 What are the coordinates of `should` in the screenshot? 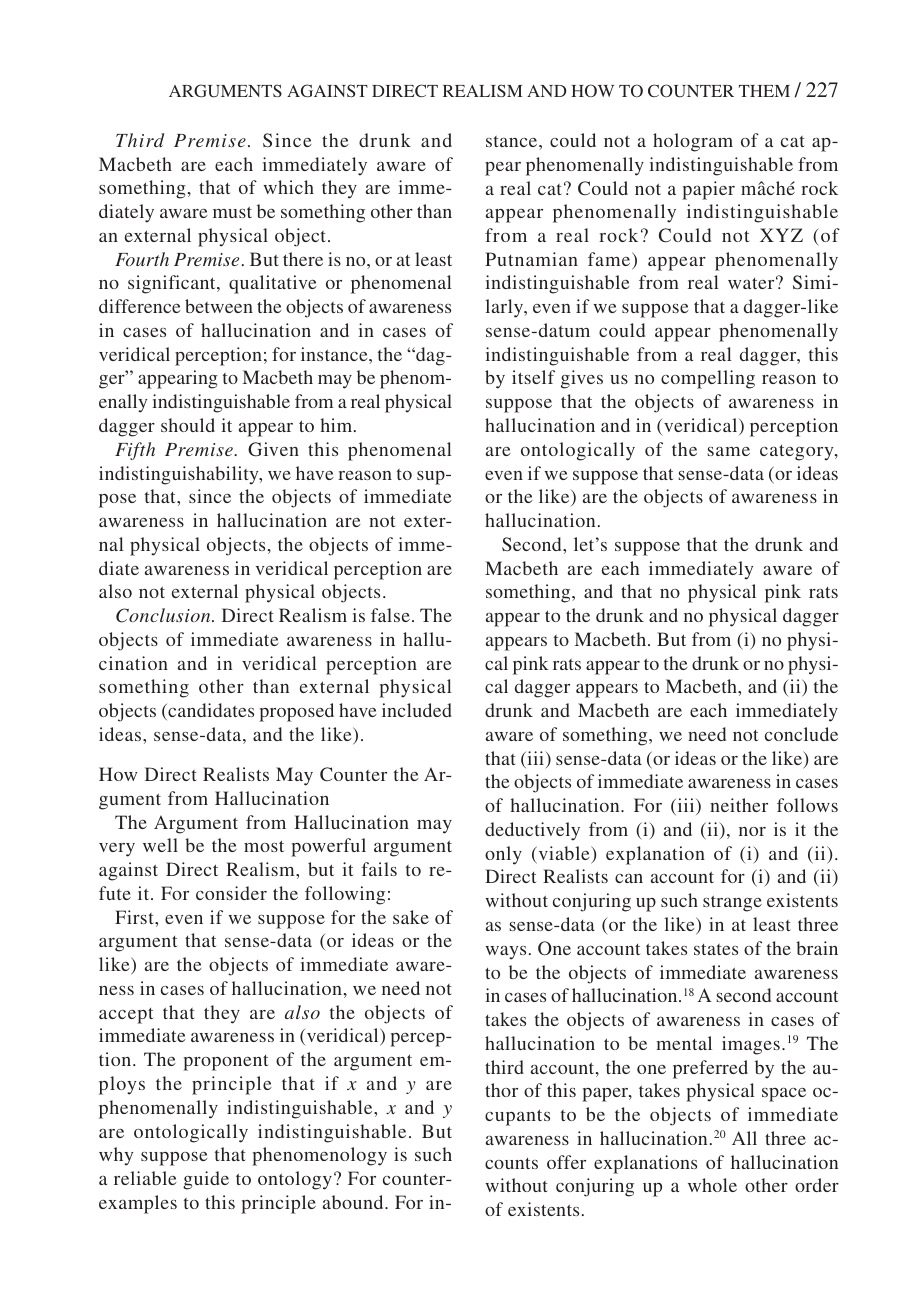 It's located at (188, 425).
